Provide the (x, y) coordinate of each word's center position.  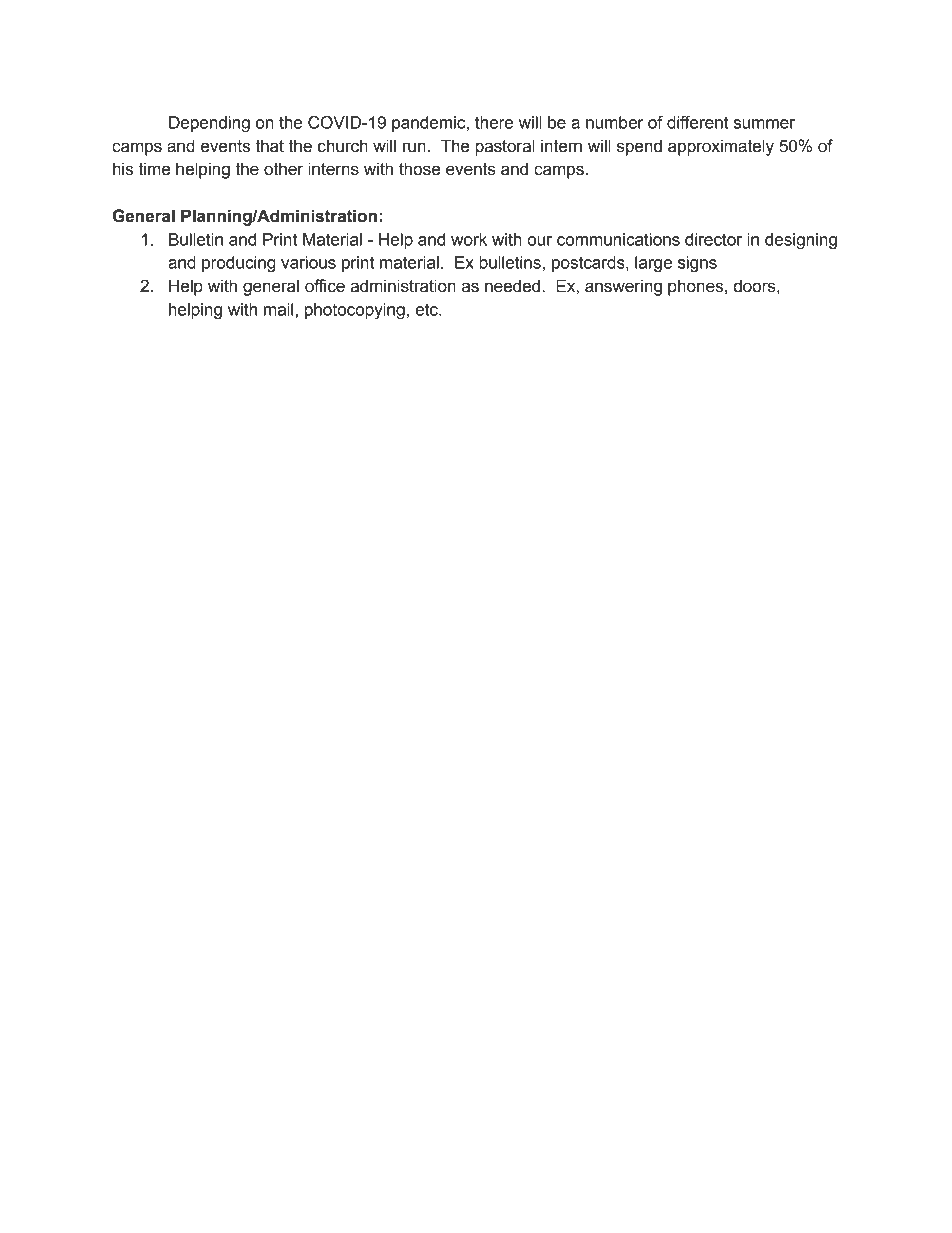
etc (427, 309)
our (539, 241)
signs (697, 264)
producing (239, 264)
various (308, 262)
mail (278, 309)
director (713, 239)
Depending (209, 124)
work (469, 239)
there (494, 122)
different (697, 122)
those (419, 169)
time (154, 169)
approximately (721, 147)
